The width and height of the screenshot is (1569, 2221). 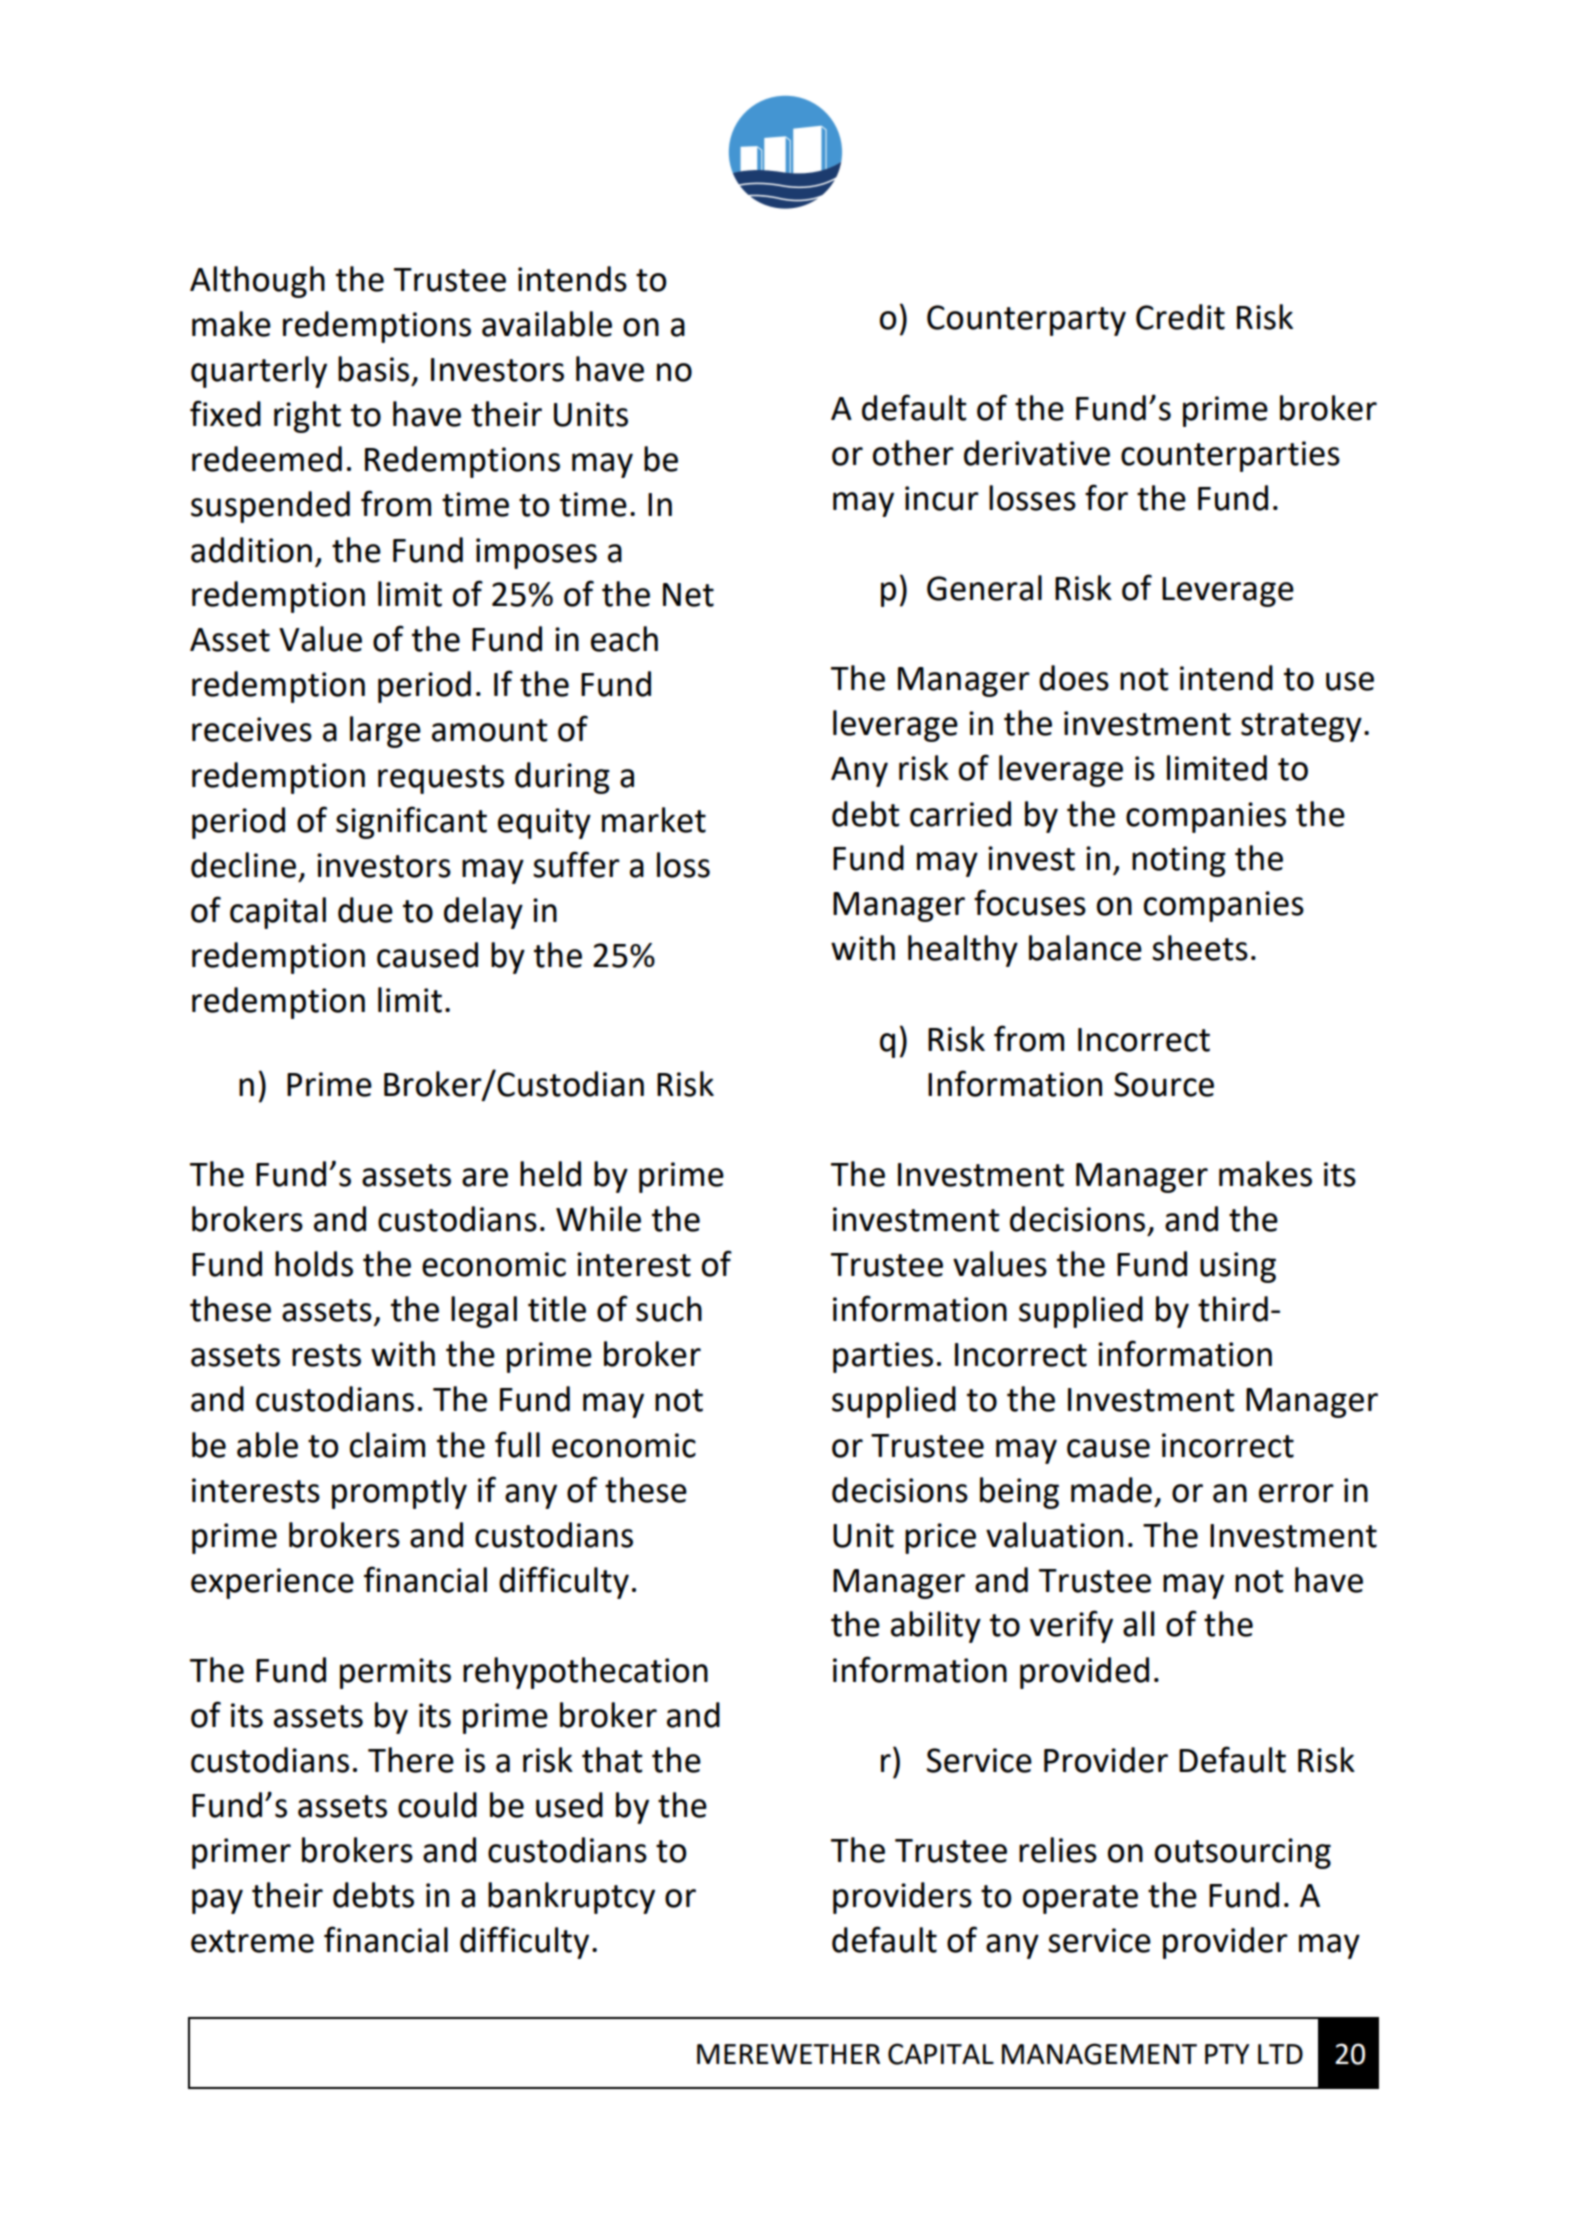 I want to click on extreme, so click(x=252, y=1941).
